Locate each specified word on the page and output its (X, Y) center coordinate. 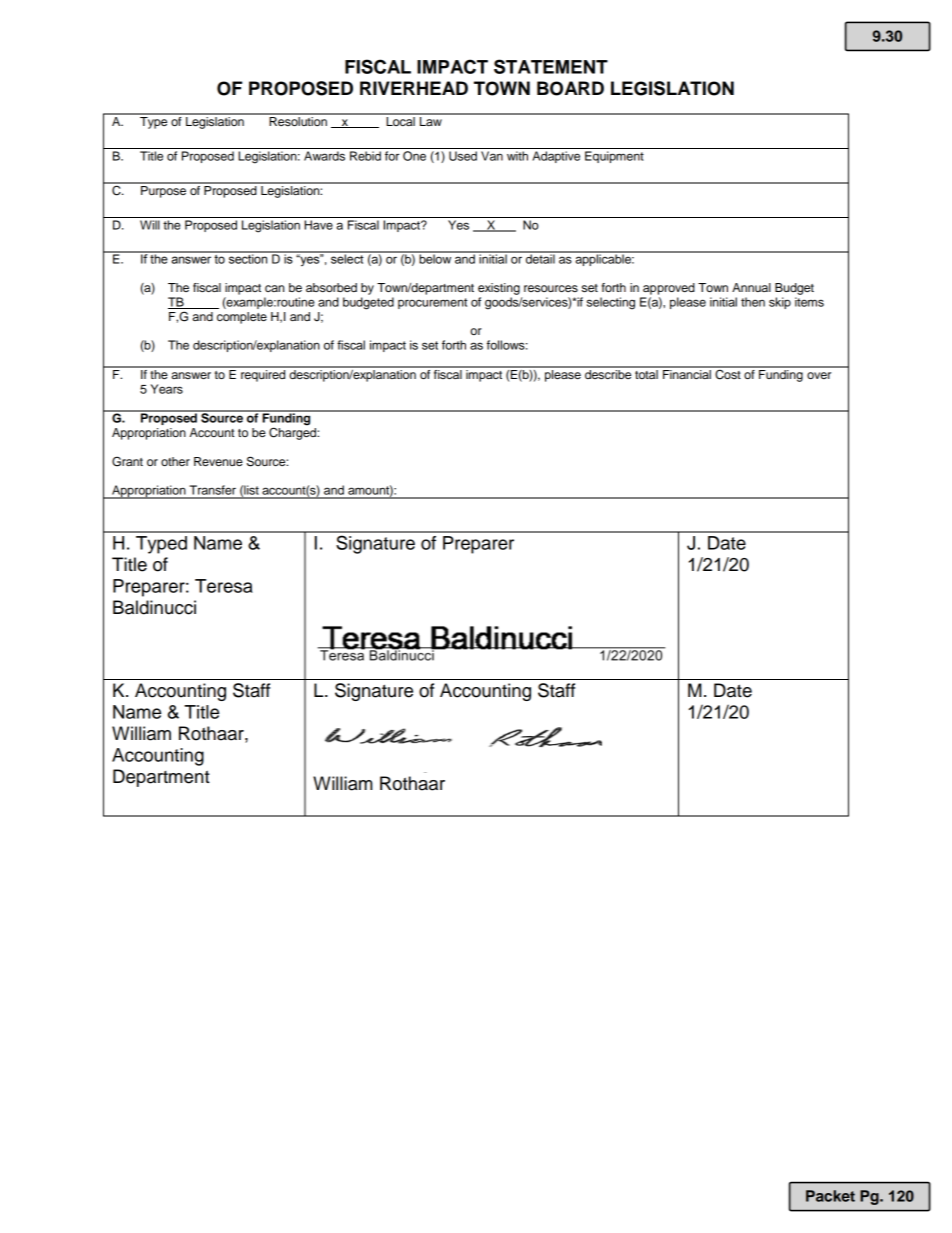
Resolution (298, 120)
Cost (728, 373)
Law (431, 120)
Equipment (614, 157)
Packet (830, 1196)
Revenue (218, 461)
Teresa (224, 586)
